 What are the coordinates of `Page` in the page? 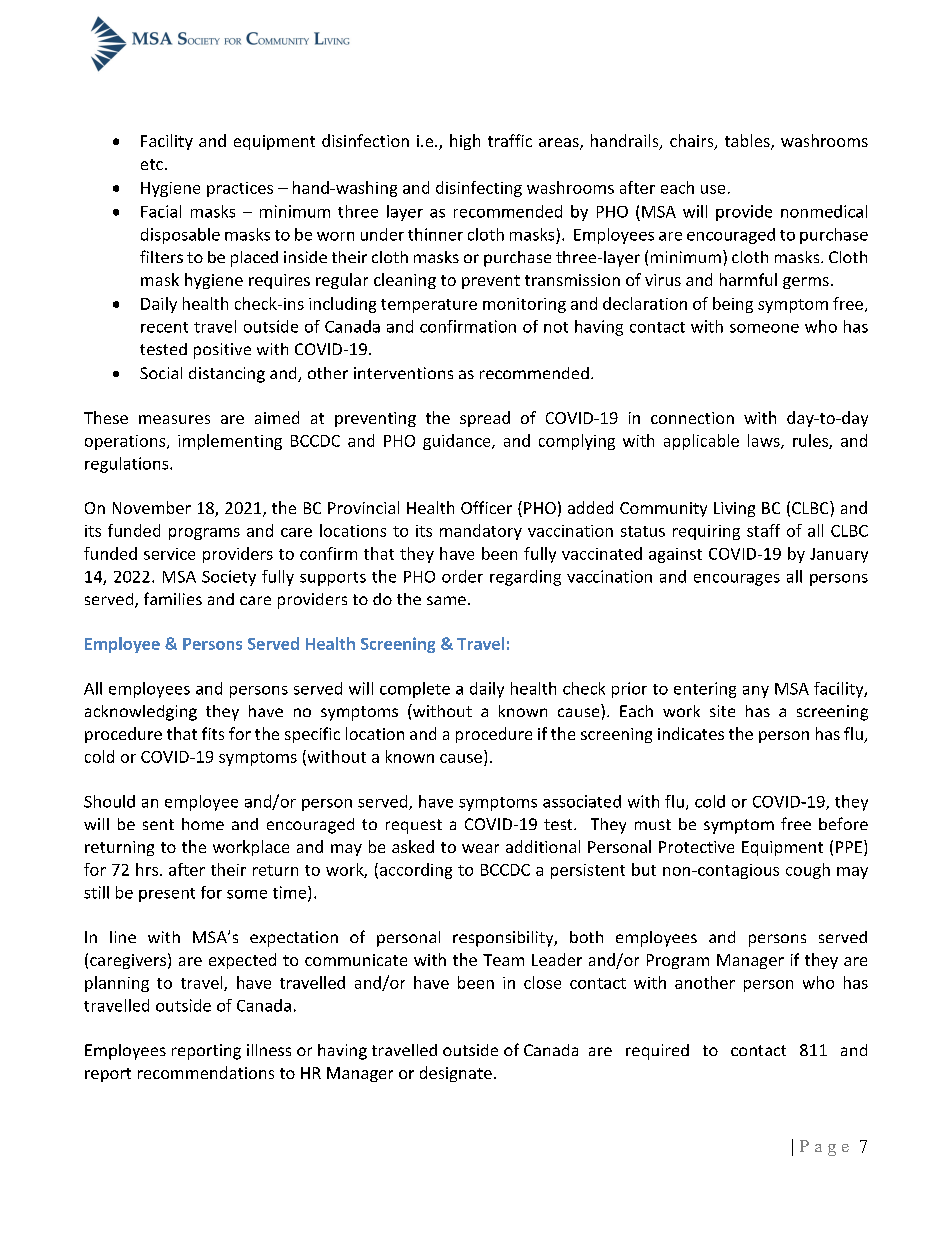 It's located at (824, 1148).
